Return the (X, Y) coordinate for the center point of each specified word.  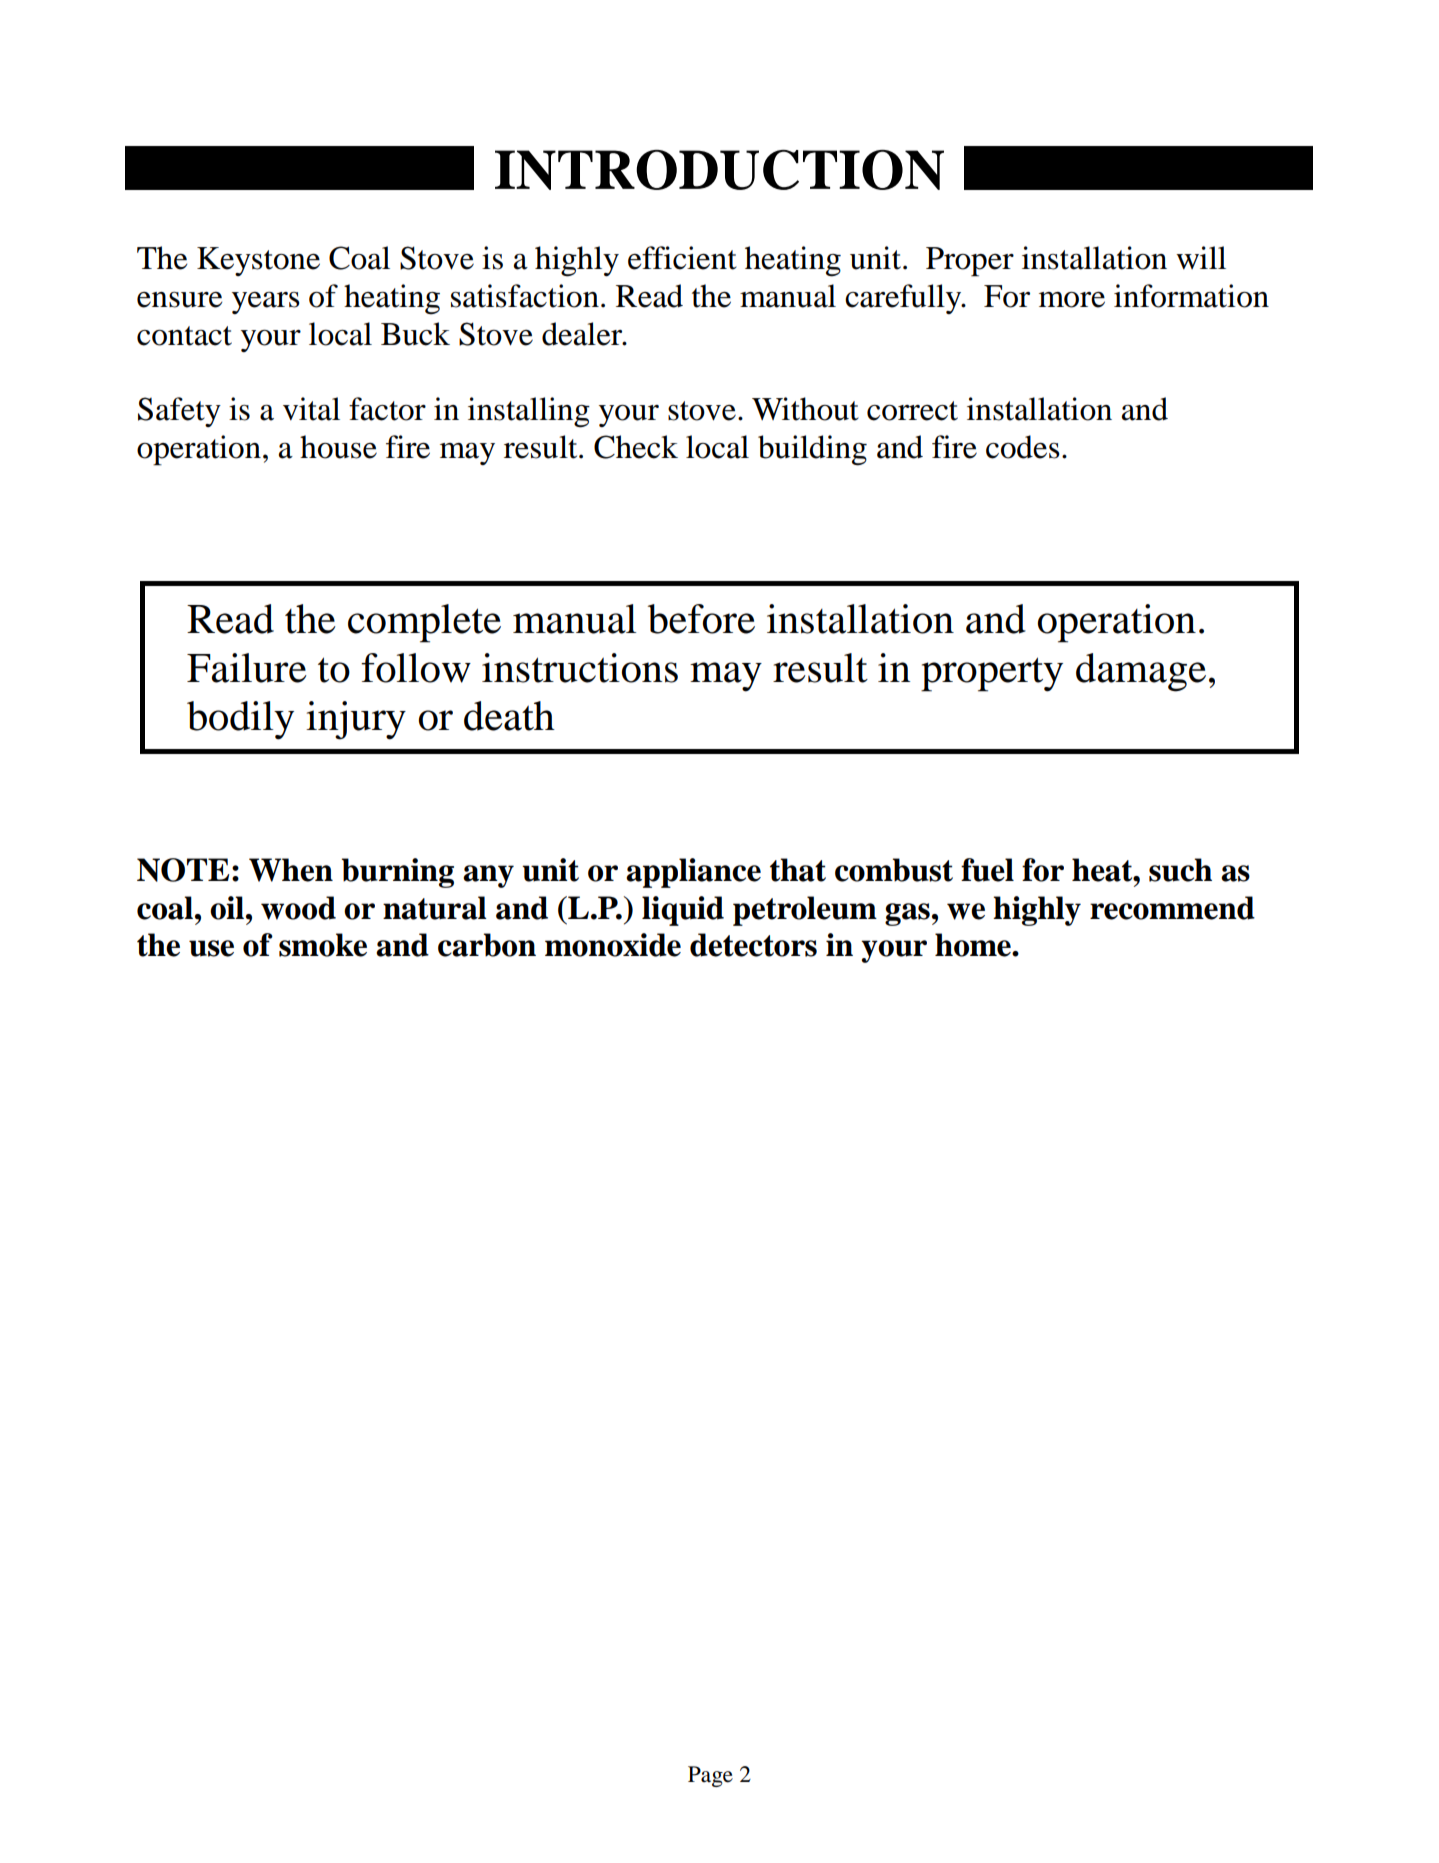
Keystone (258, 261)
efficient (682, 258)
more (1072, 300)
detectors (753, 945)
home (974, 945)
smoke (323, 945)
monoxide (613, 945)
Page (710, 1776)
